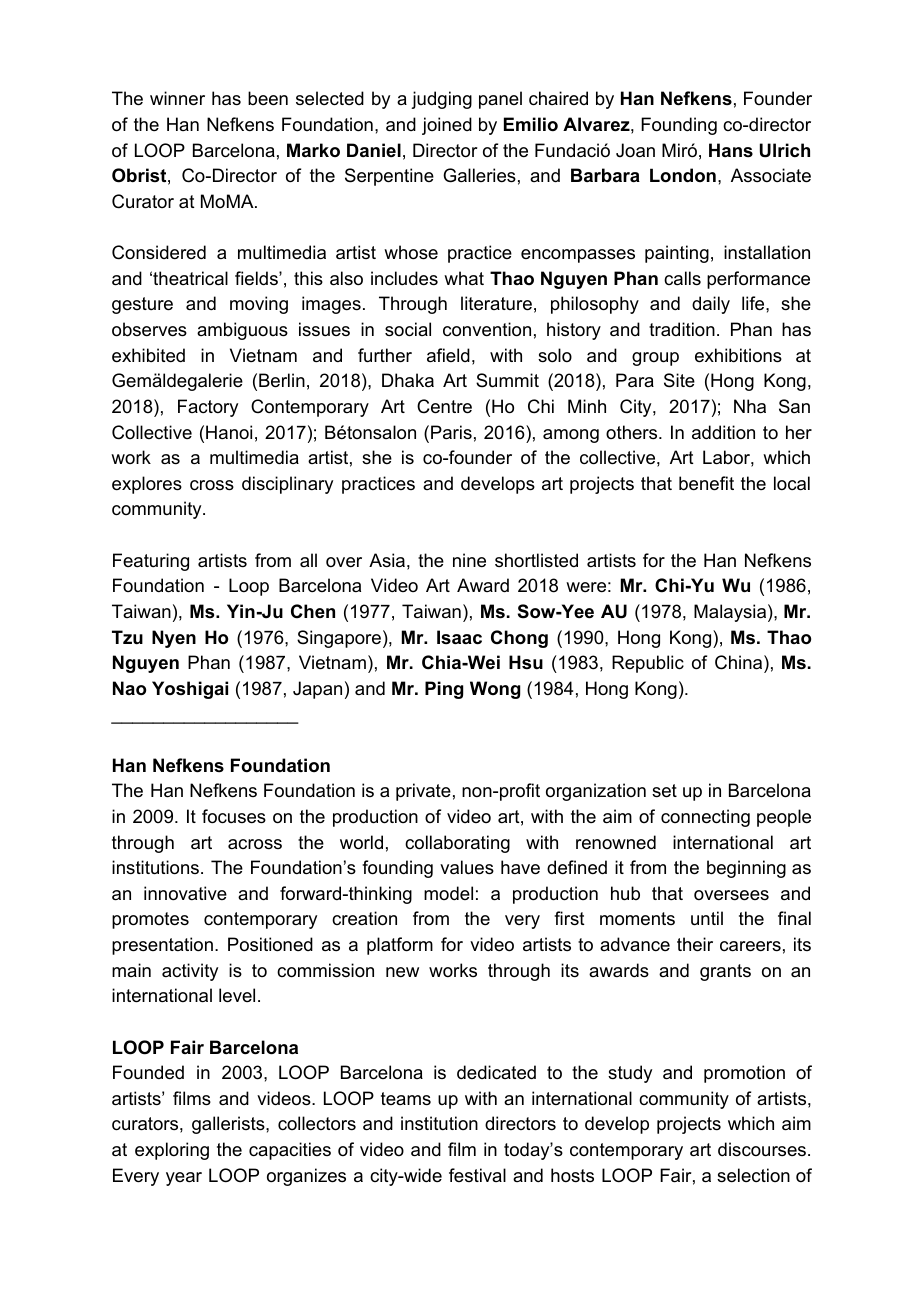 The height and width of the screenshot is (1308, 924). What do you see at coordinates (444, 406) in the screenshot?
I see `Centre` at bounding box center [444, 406].
